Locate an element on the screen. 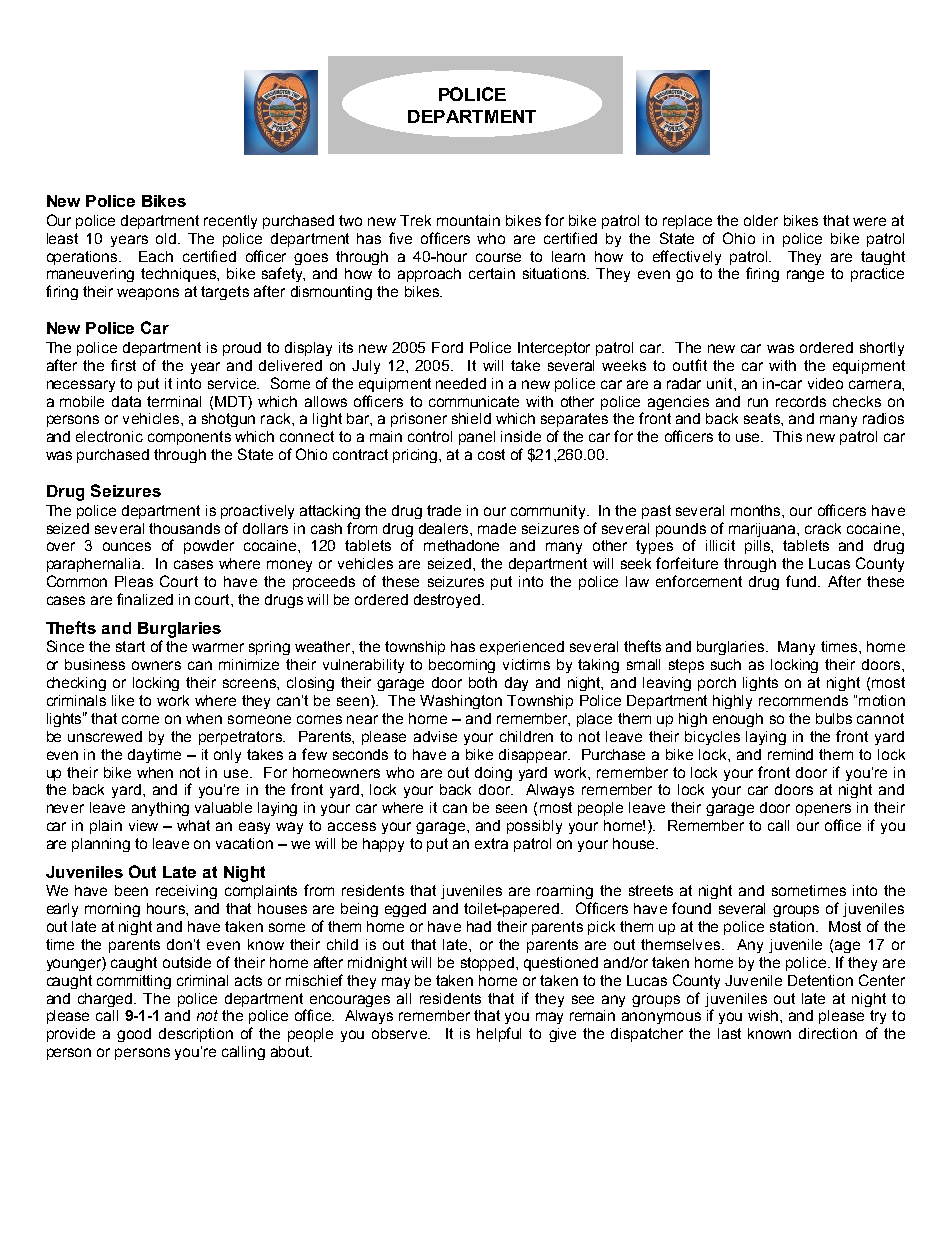  extra is located at coordinates (491, 843).
